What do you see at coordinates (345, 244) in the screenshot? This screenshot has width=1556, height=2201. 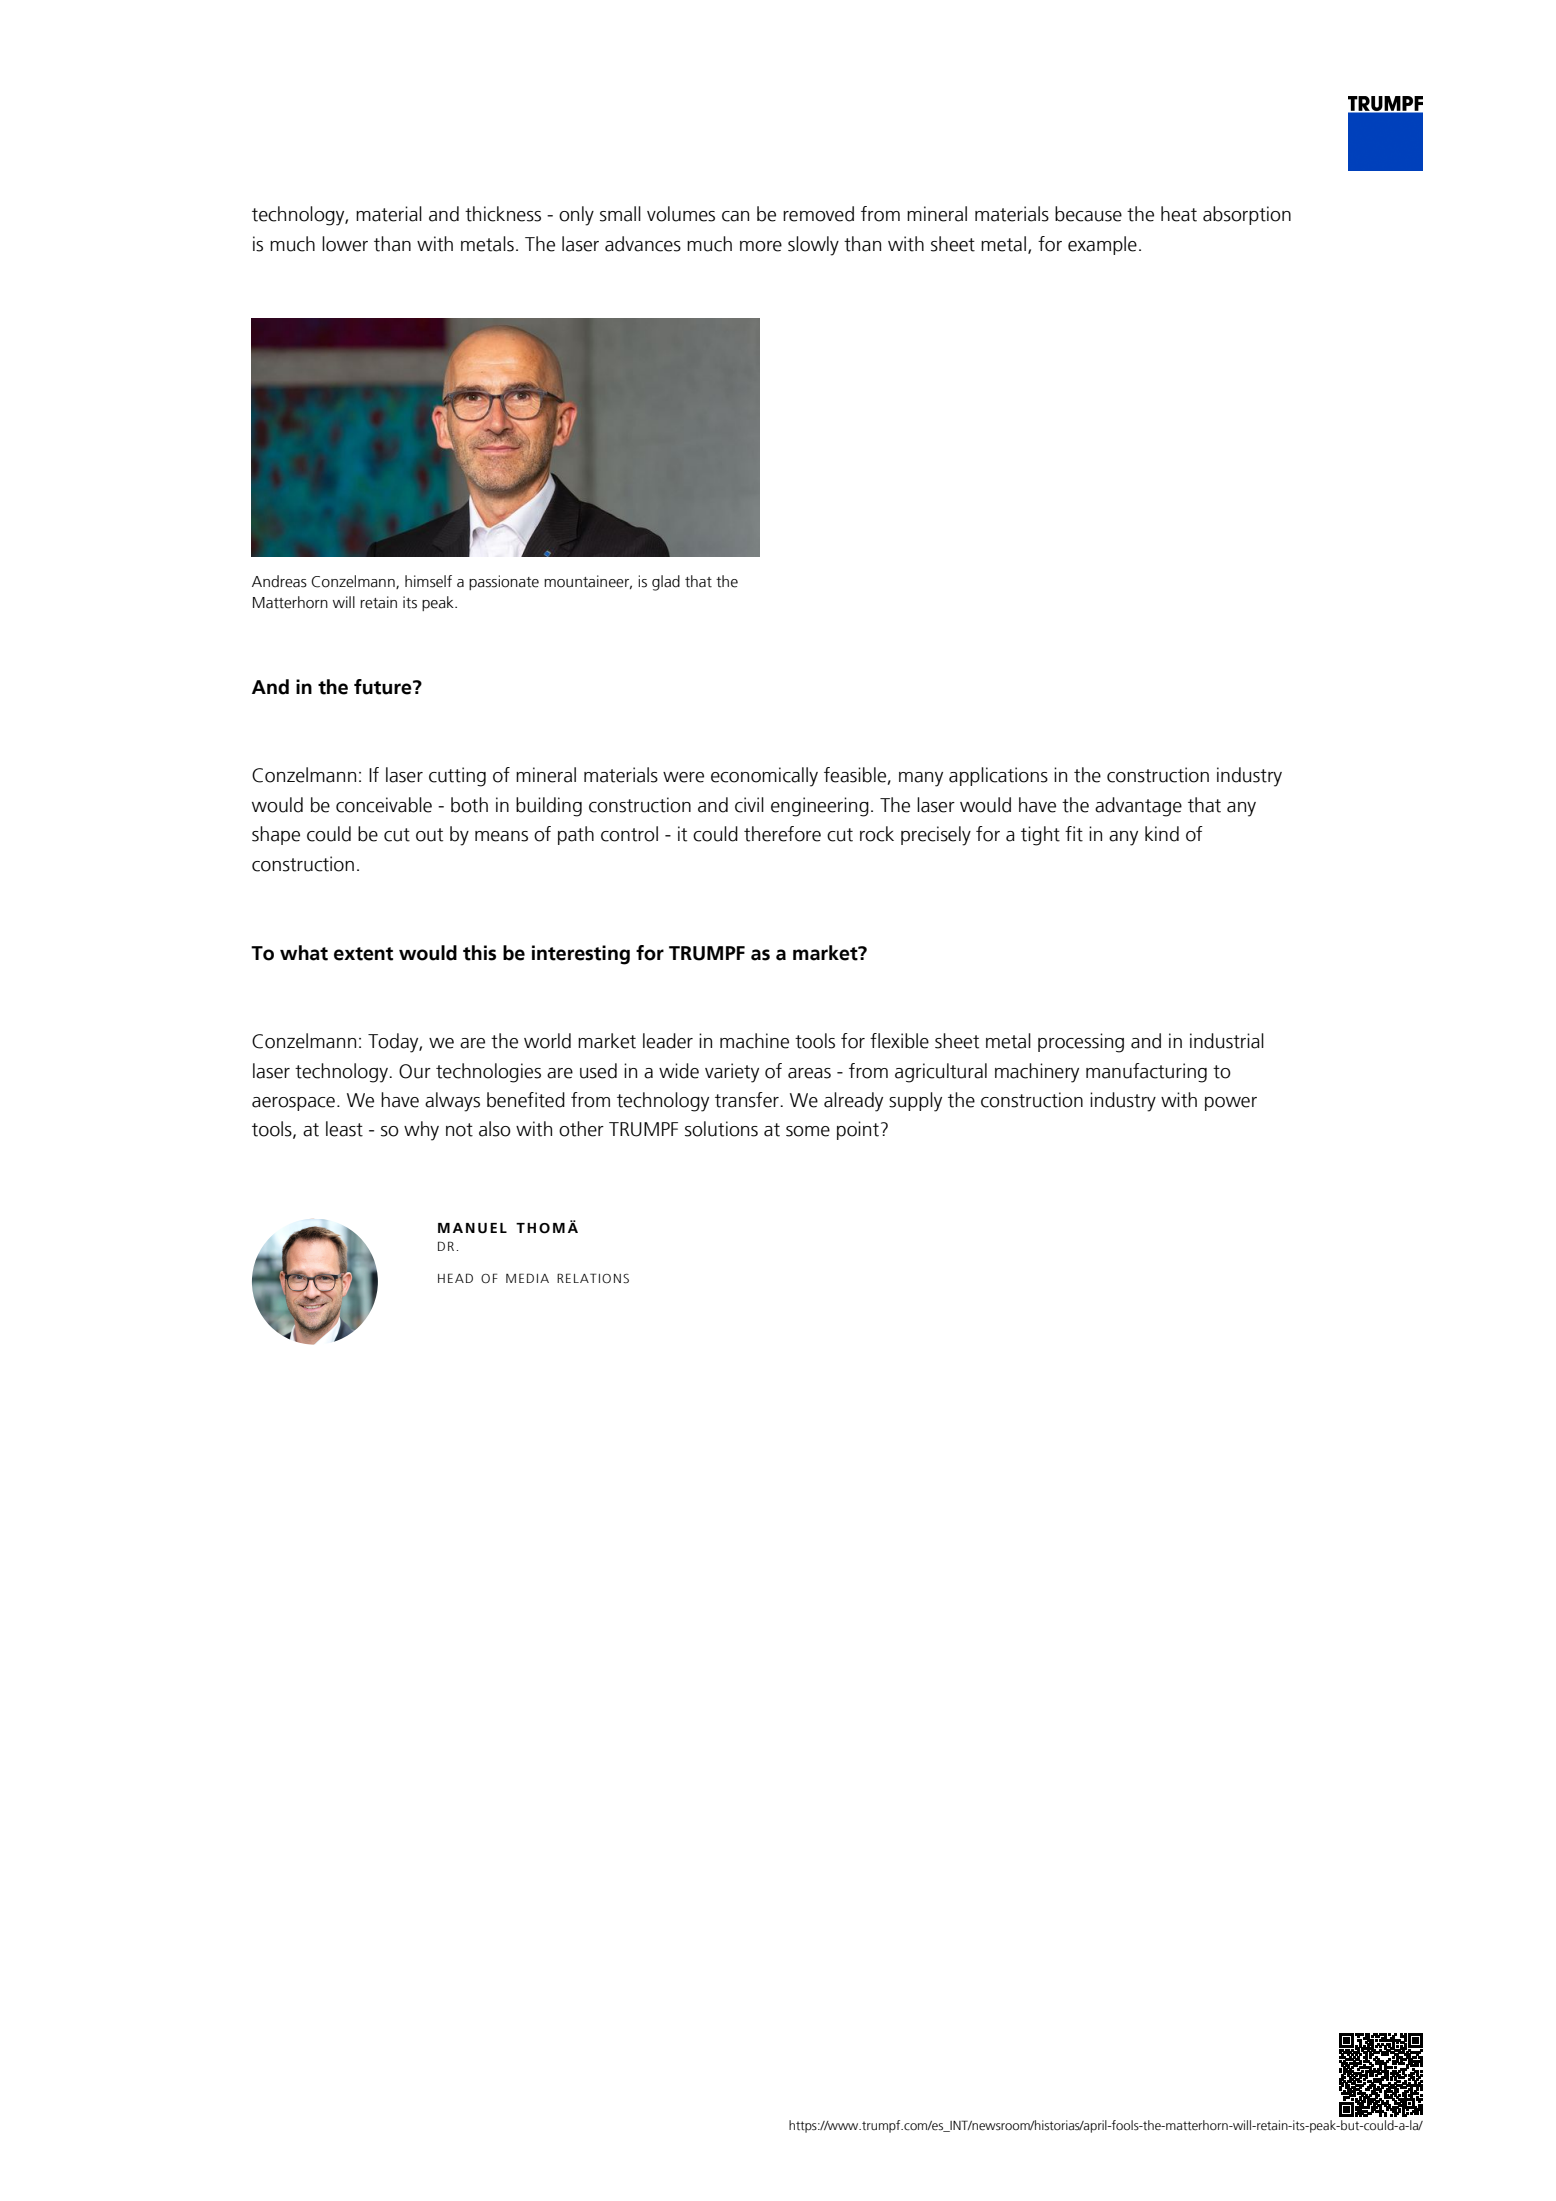 I see `lower` at bounding box center [345, 244].
